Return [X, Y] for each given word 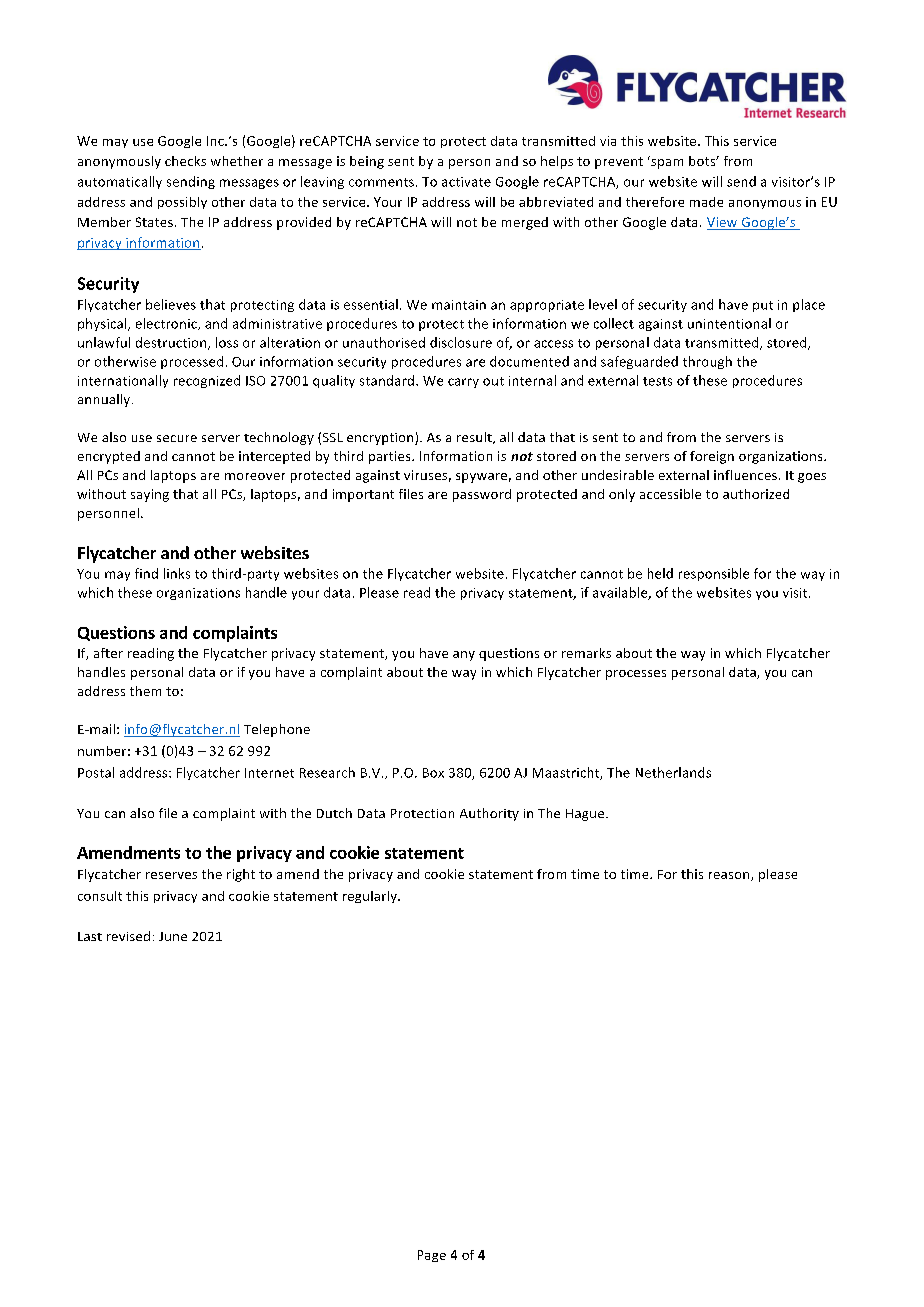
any [464, 656]
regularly [371, 897]
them [145, 691]
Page [432, 1256]
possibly [182, 203]
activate [466, 182]
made [706, 202]
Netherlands [673, 772]
